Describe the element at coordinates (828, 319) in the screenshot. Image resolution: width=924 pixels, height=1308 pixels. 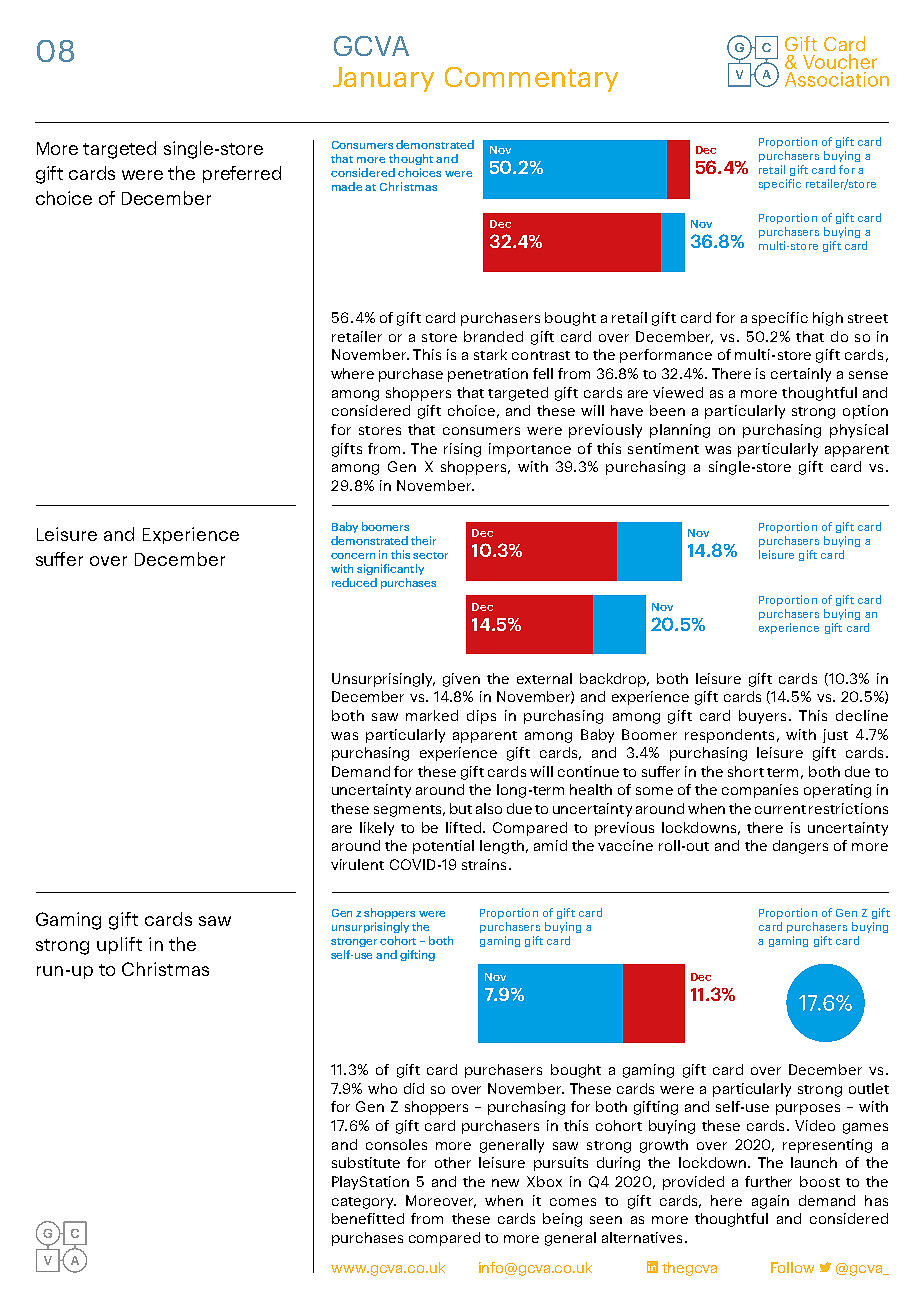
I see `high` at that location.
